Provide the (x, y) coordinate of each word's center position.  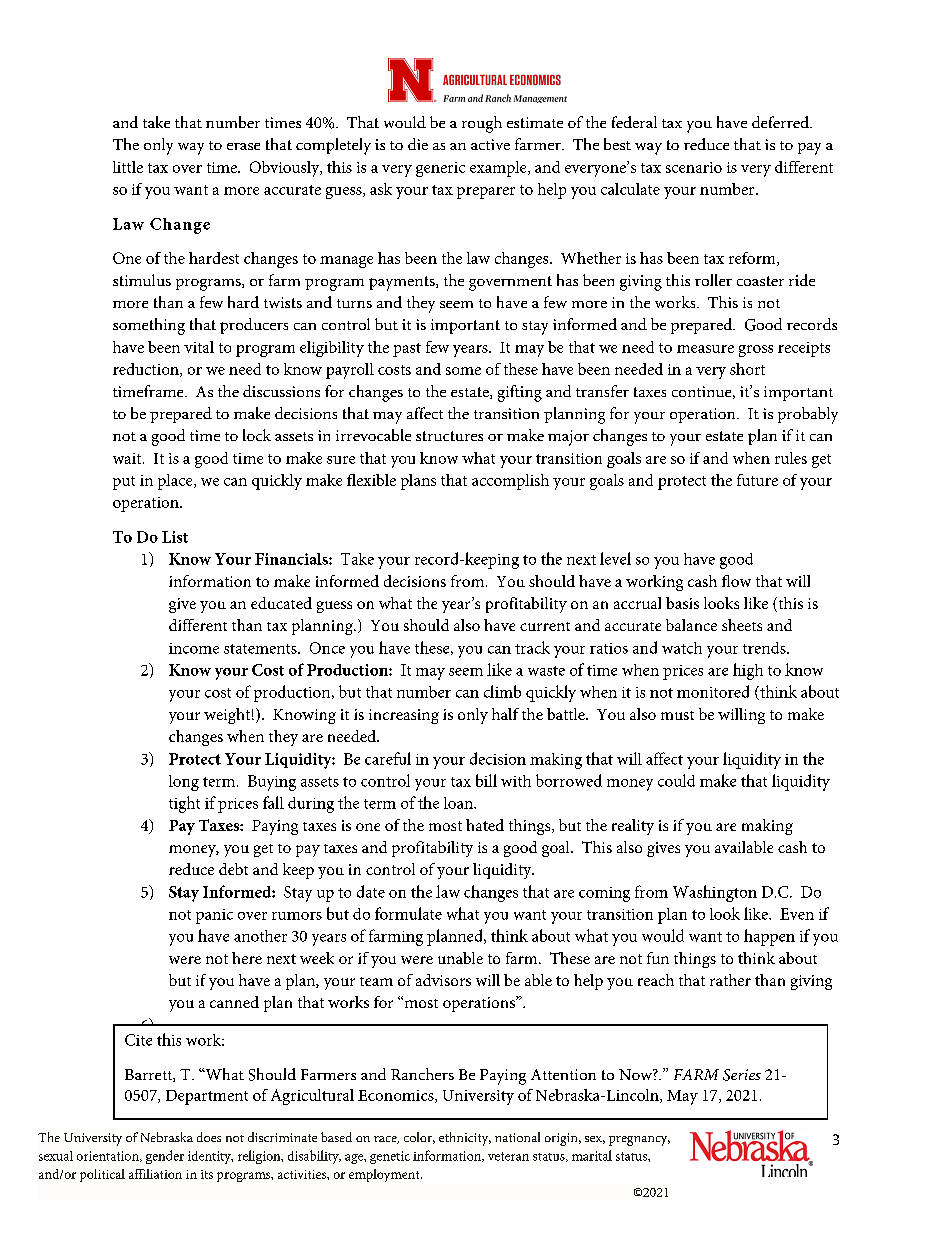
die (418, 144)
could (676, 780)
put (124, 483)
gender (165, 1157)
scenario (694, 167)
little (128, 167)
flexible (371, 480)
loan (459, 803)
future (757, 480)
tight (184, 804)
